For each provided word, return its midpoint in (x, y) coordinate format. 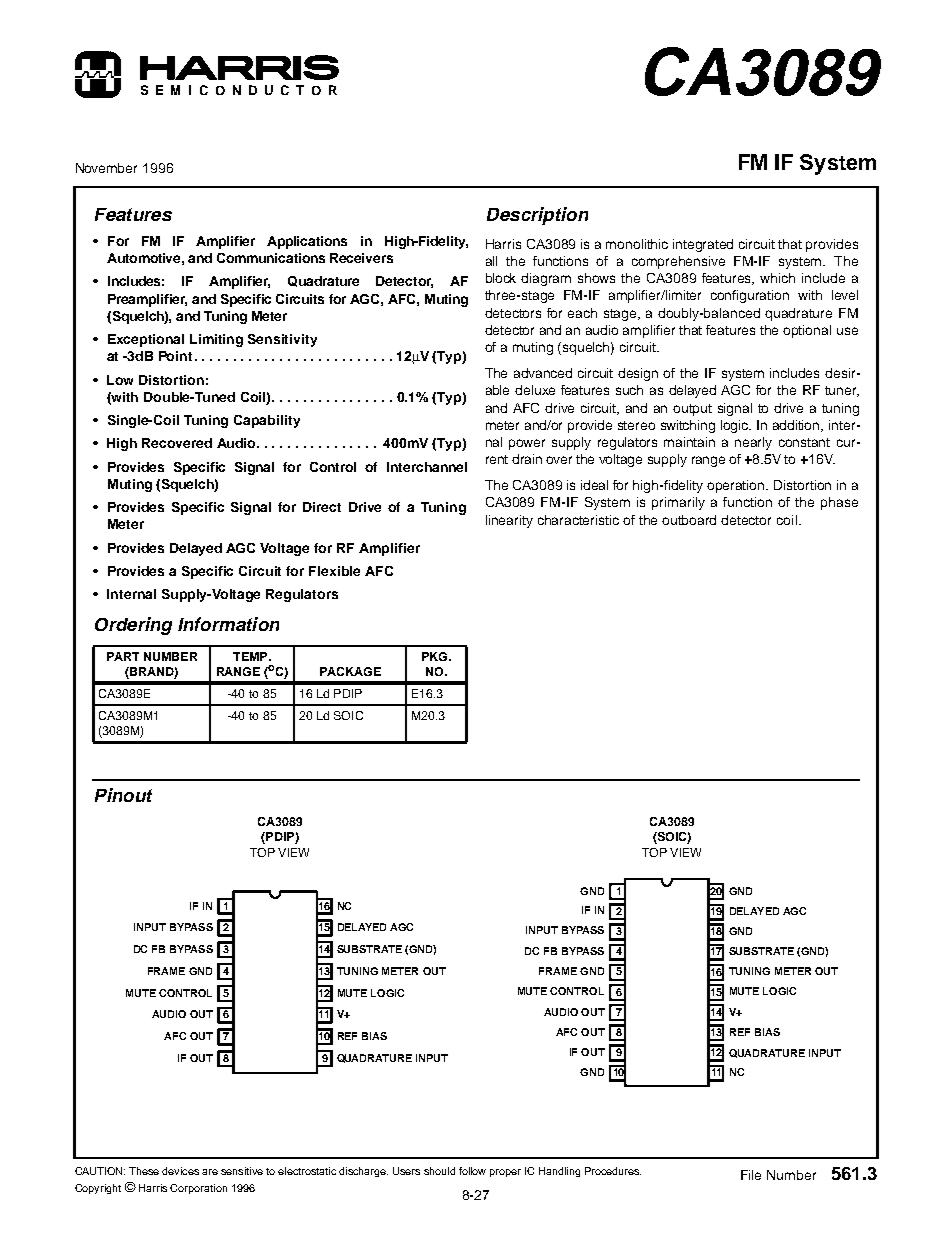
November (106, 168)
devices (180, 1171)
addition (798, 426)
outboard (689, 520)
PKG (436, 656)
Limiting (216, 340)
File (751, 1175)
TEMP (251, 656)
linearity (509, 521)
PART (123, 656)
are (210, 1172)
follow (472, 1171)
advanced (543, 373)
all (491, 261)
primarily (678, 503)
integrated (703, 245)
